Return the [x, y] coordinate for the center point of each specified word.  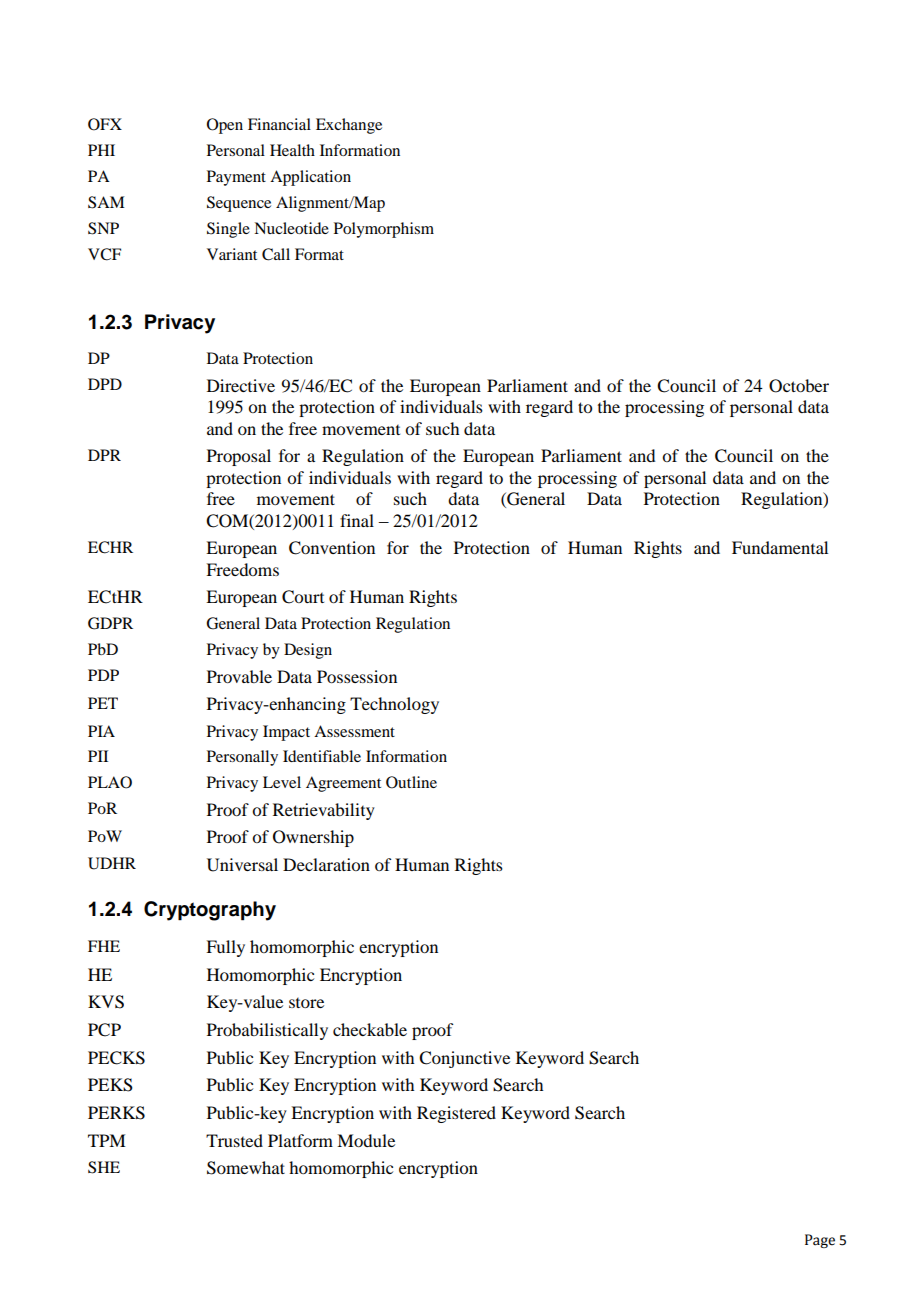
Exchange [349, 126]
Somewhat [246, 1168]
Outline [411, 782]
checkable [370, 1029]
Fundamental [780, 547]
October [799, 386]
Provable [239, 676]
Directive [241, 385]
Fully [225, 948]
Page [820, 1241]
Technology [394, 705]
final [357, 520]
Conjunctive [464, 1059]
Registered [456, 1114]
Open [225, 126]
